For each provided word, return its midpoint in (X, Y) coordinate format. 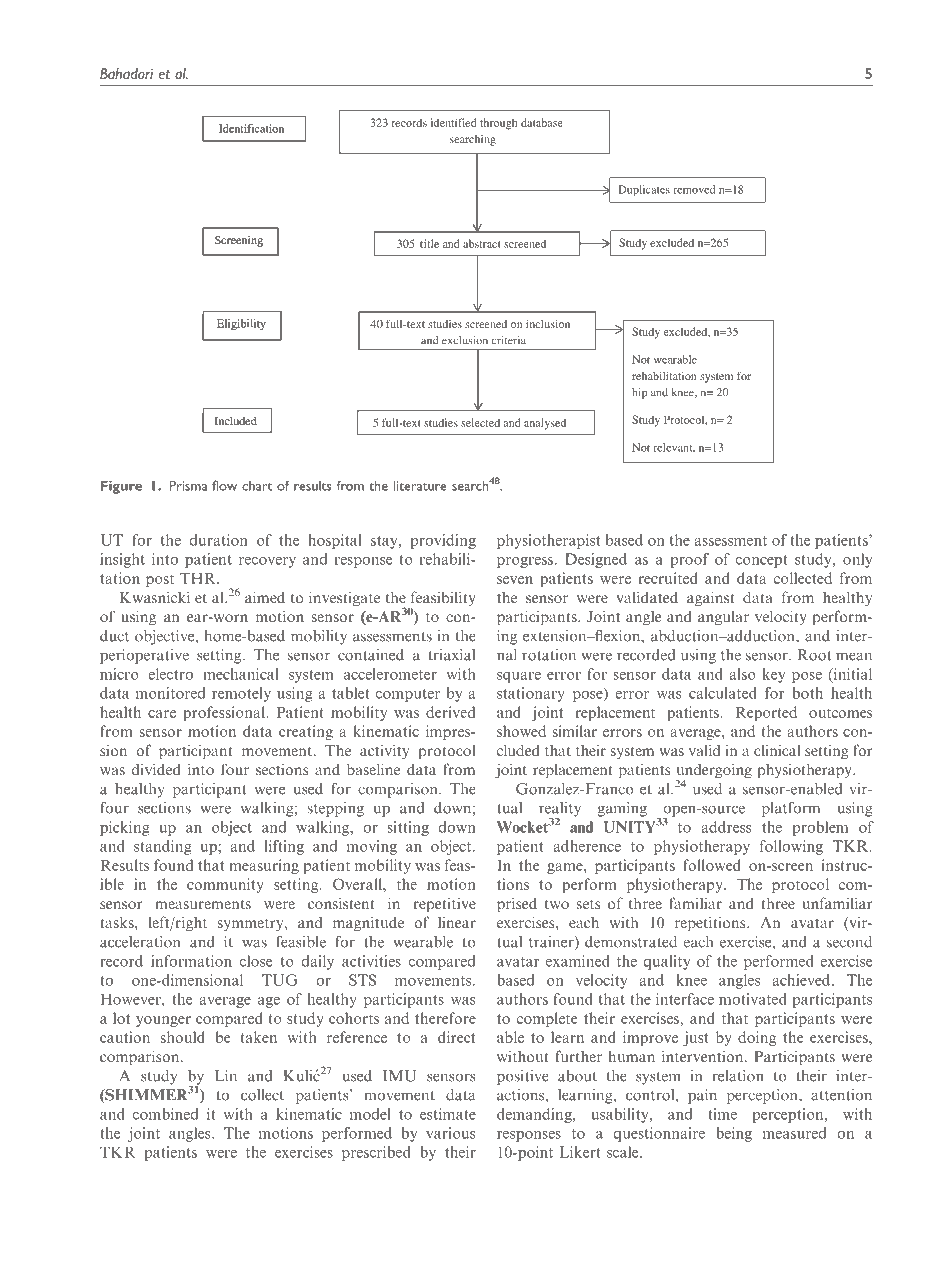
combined (165, 1114)
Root (814, 655)
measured (794, 1133)
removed (694, 189)
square (519, 677)
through (499, 124)
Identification (251, 128)
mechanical (240, 674)
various (451, 1133)
